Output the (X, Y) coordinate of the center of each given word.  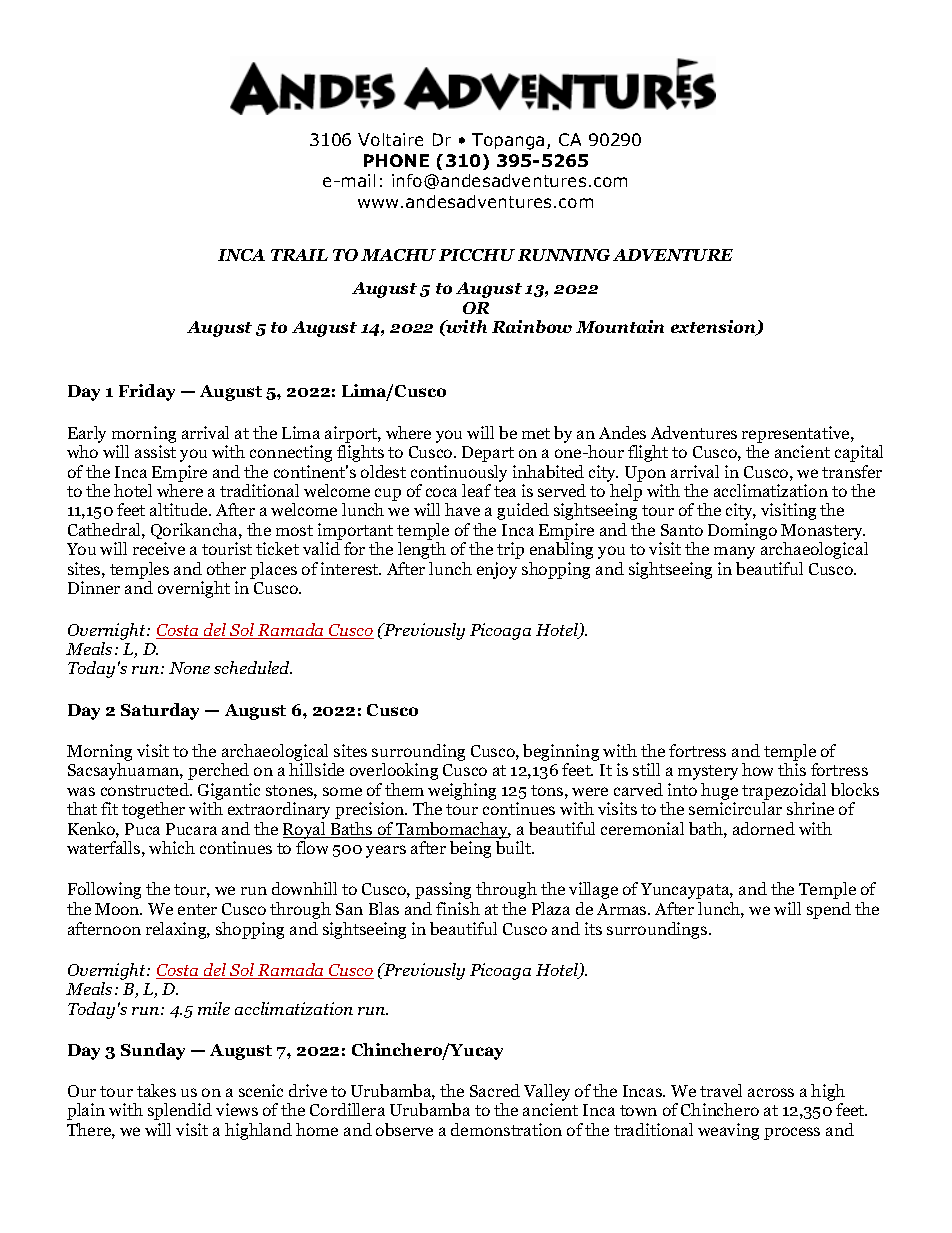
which (172, 847)
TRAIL (299, 255)
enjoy (497, 570)
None (189, 668)
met (536, 433)
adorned (764, 828)
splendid (180, 1111)
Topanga (508, 141)
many (734, 552)
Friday (147, 392)
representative (797, 434)
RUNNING (564, 255)
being (470, 849)
